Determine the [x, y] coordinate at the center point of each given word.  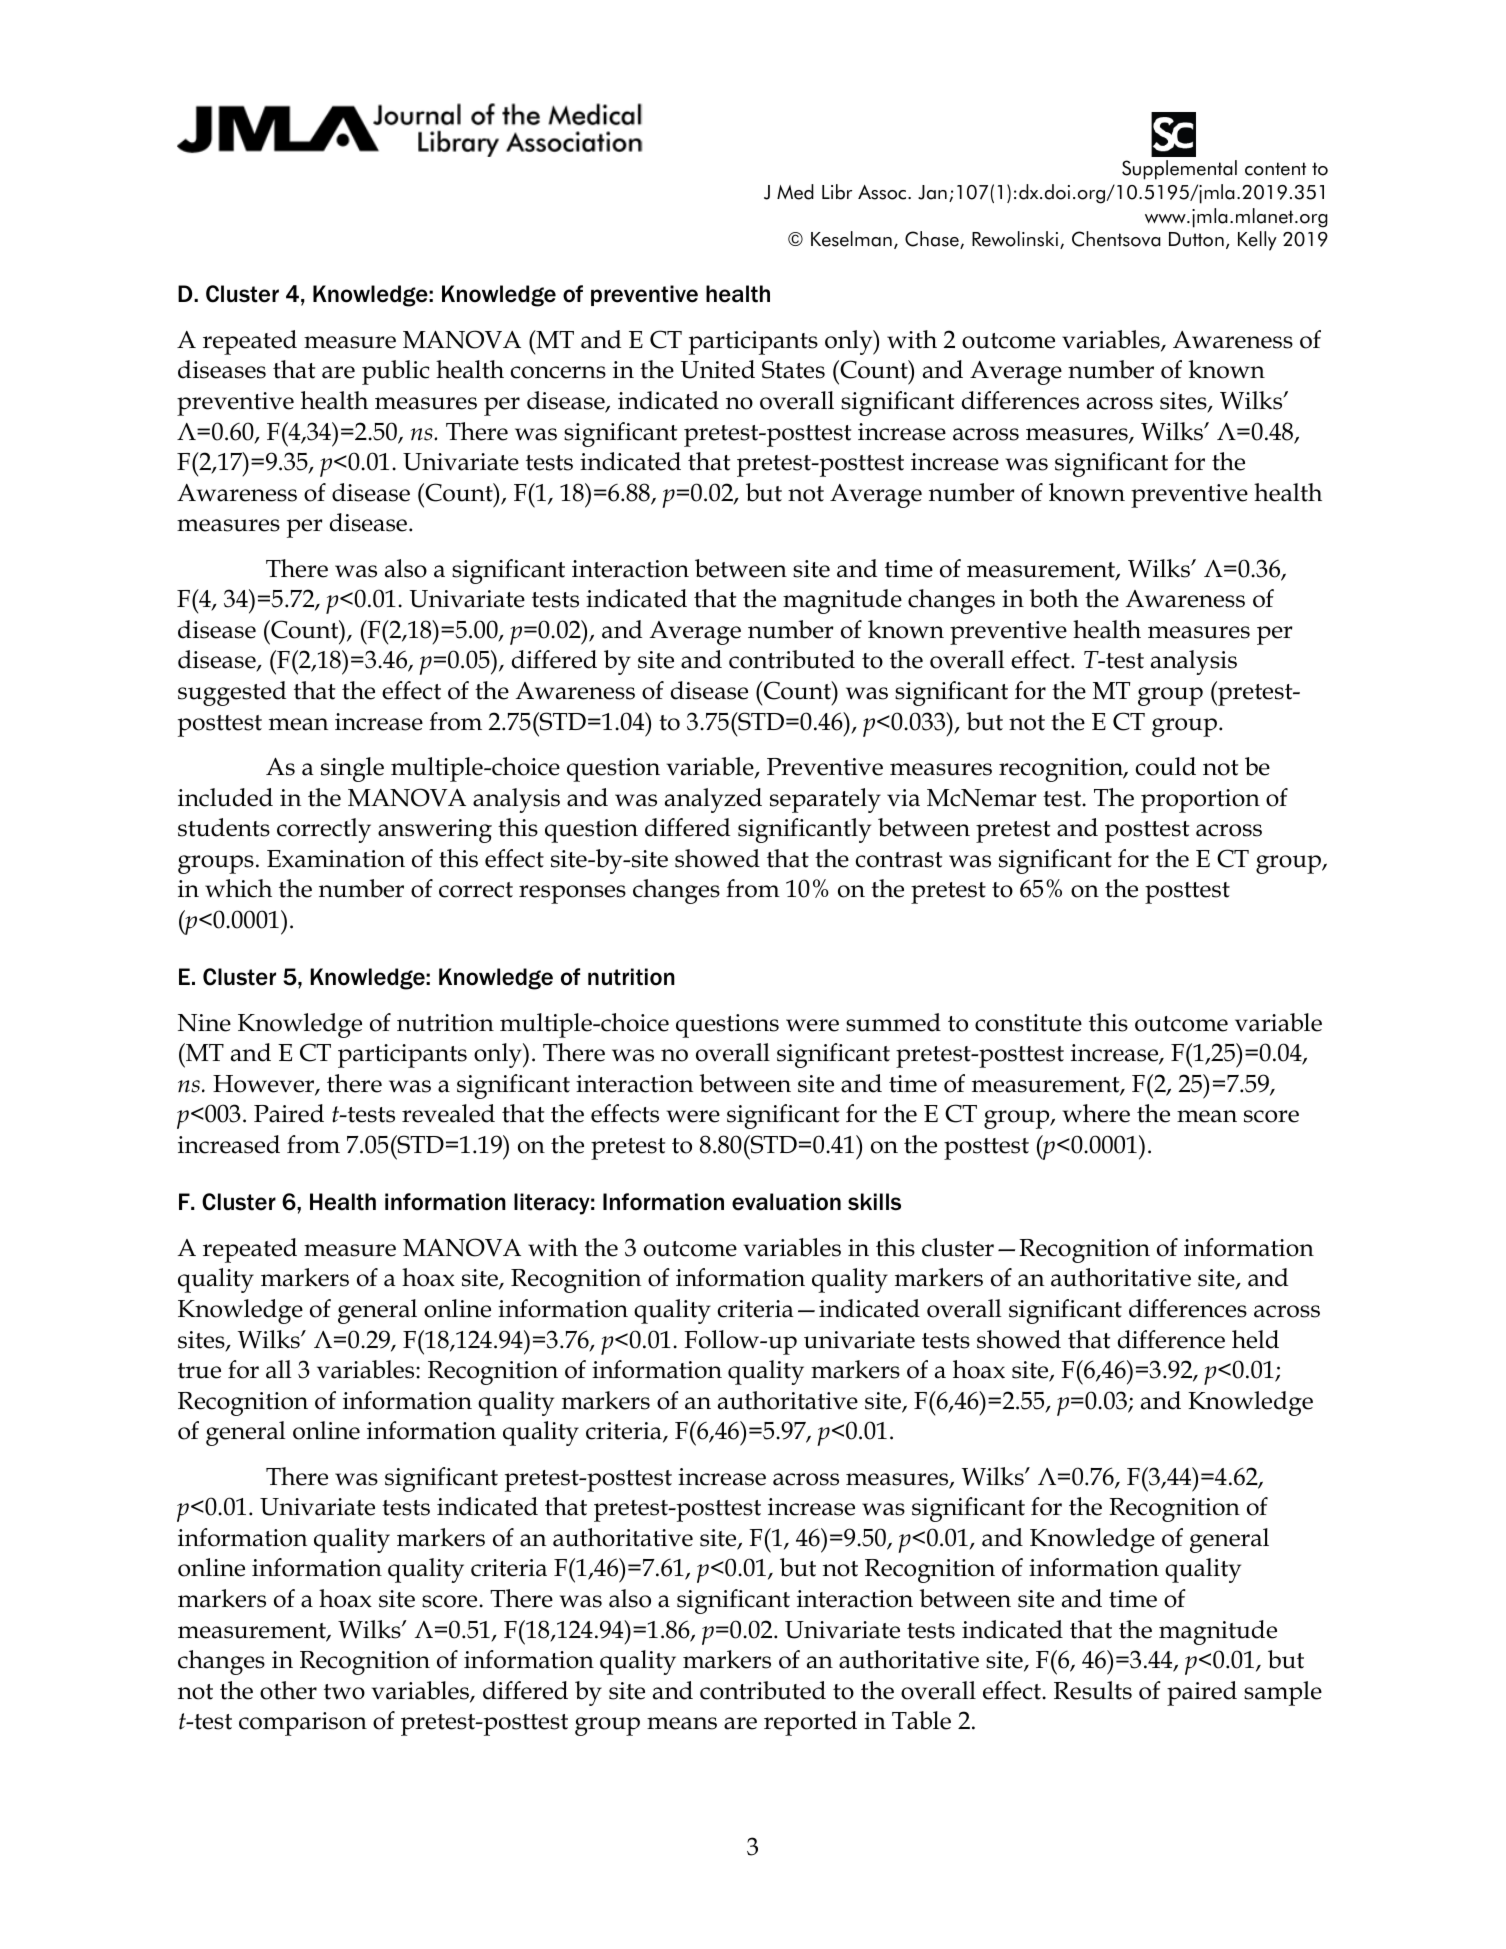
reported [810, 1723]
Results [1093, 1690]
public [396, 372]
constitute [1028, 1023]
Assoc [883, 192]
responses [572, 894]
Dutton [1196, 239]
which [238, 888]
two [344, 1692]
